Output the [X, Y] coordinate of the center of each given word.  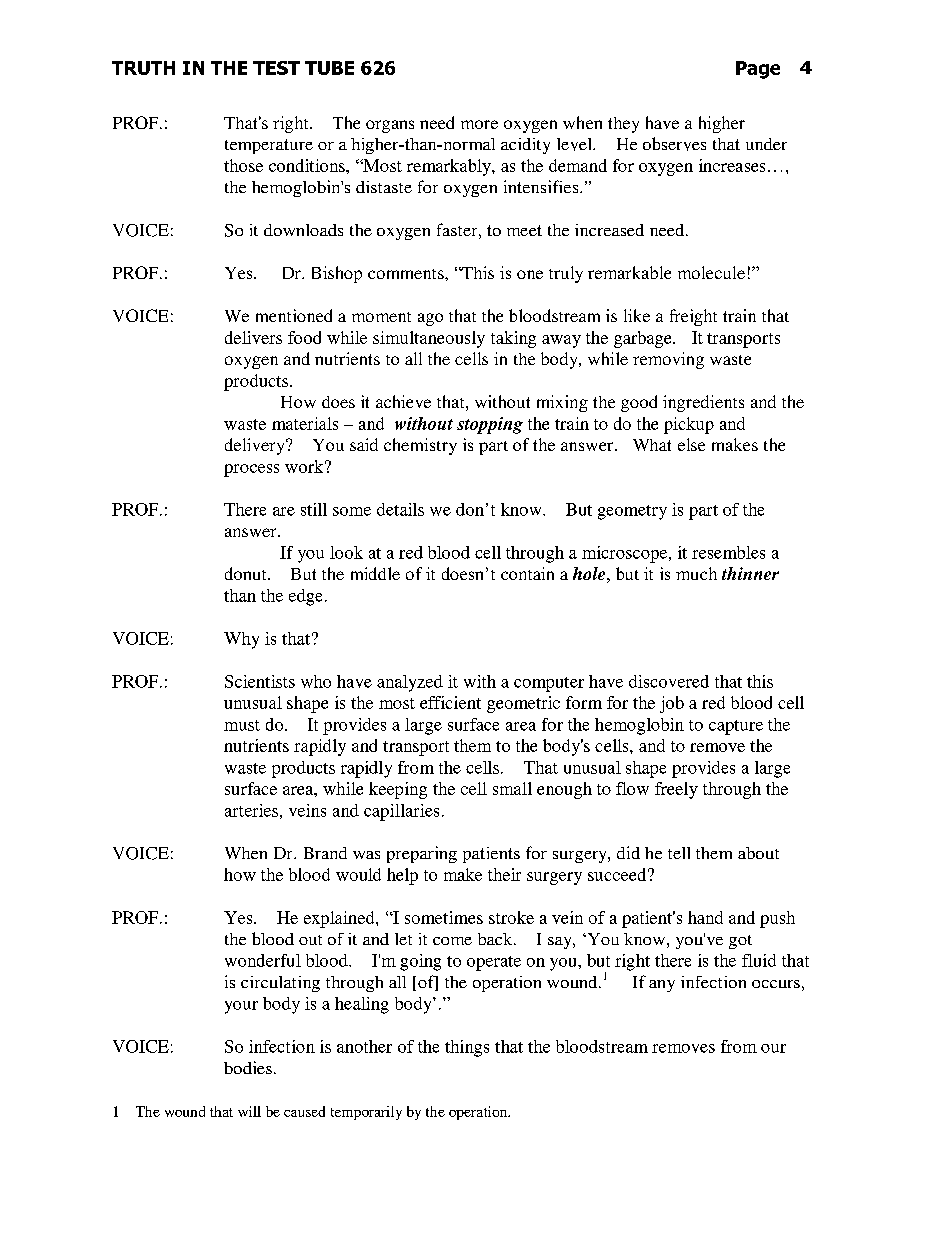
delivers [253, 337]
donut [247, 573]
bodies [248, 1067]
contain [527, 573]
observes [674, 144]
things [467, 1048]
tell [679, 853]
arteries [251, 810]
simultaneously [429, 339]
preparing [422, 854]
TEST [276, 68]
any [662, 986]
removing [668, 360]
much [696, 573]
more [479, 124]
